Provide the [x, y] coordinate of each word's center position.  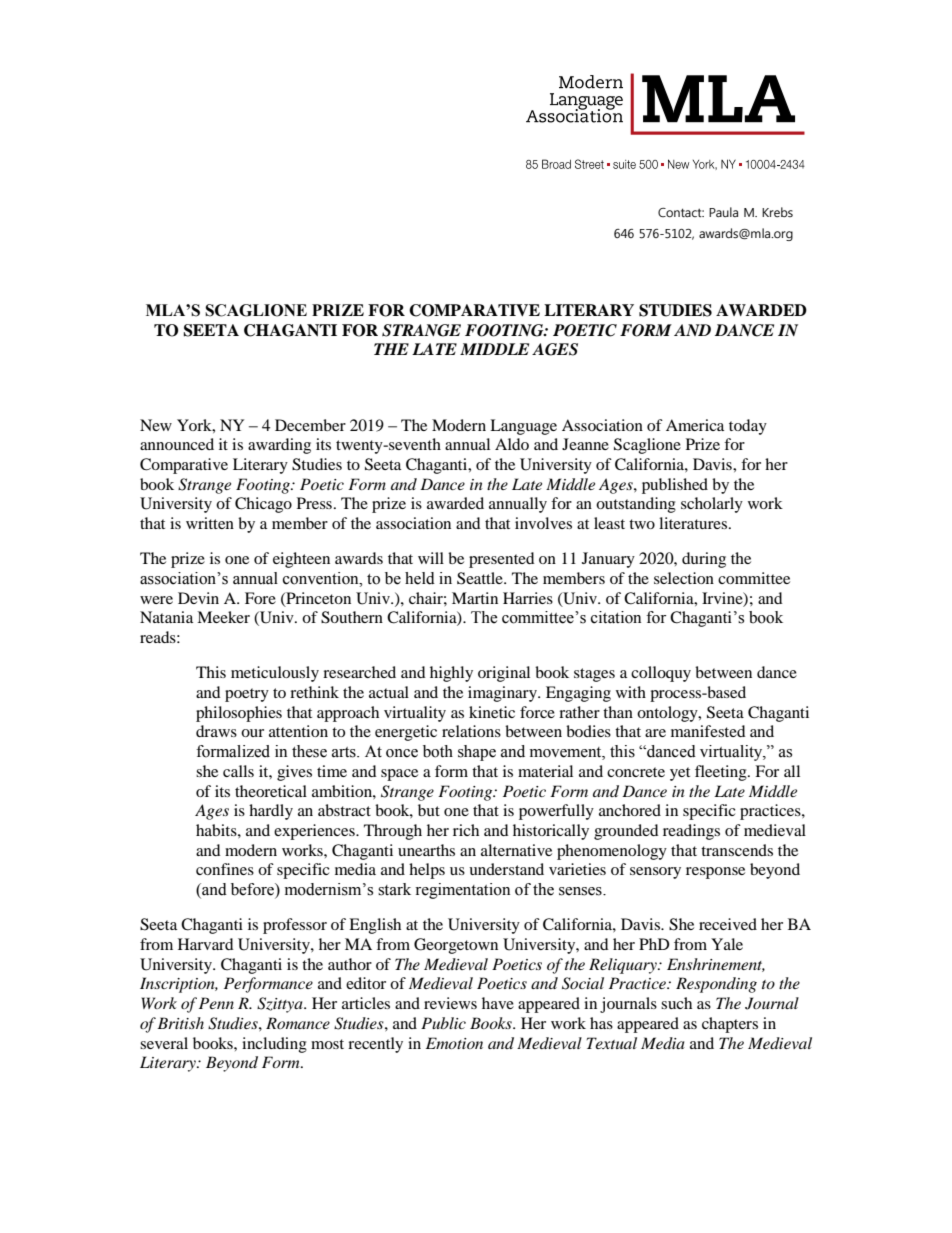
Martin [475, 598]
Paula [723, 212]
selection [684, 578]
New [156, 425]
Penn [216, 1003]
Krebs [777, 212]
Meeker [223, 617]
